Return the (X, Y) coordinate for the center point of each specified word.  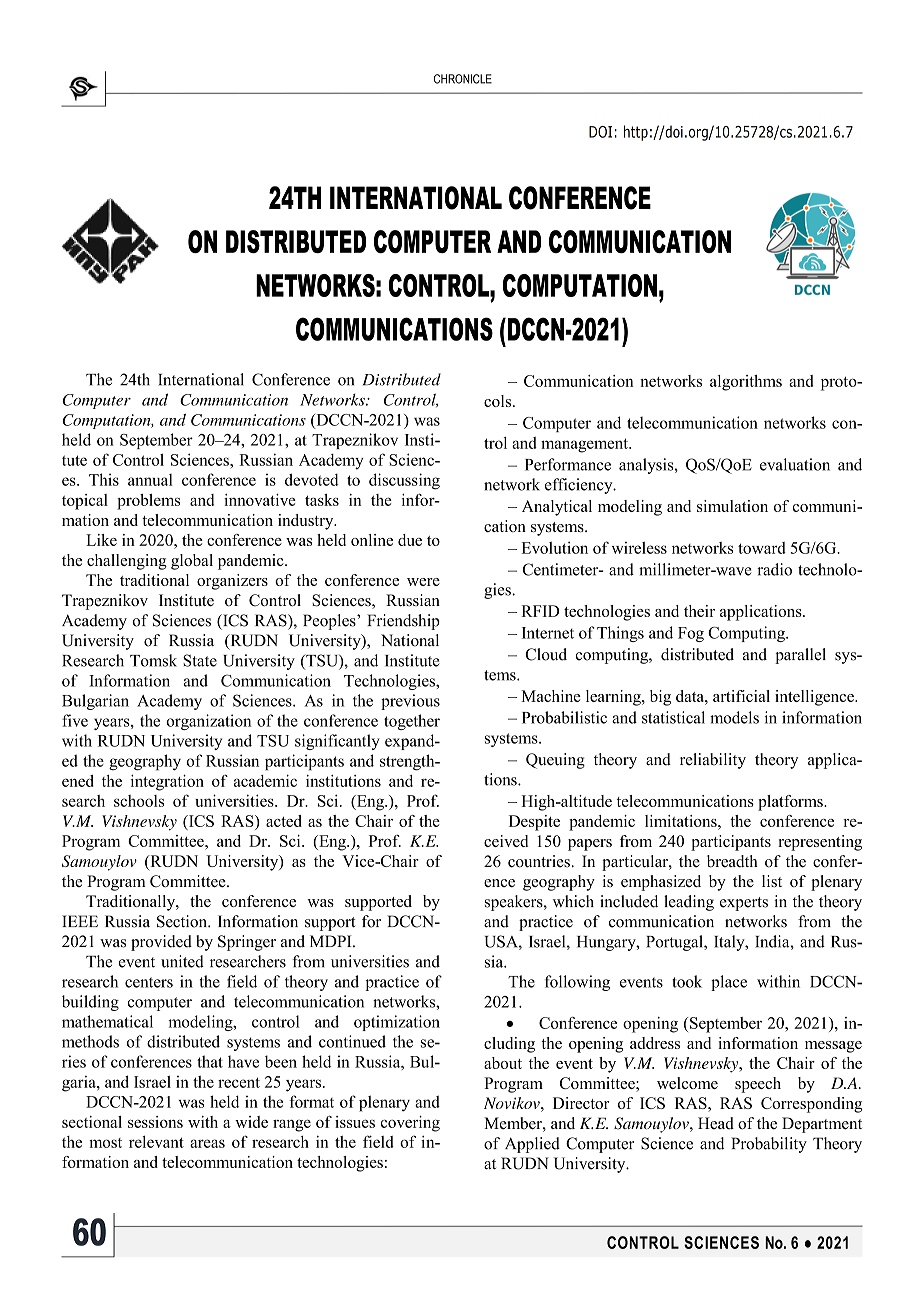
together (412, 722)
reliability (713, 761)
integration (167, 782)
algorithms (746, 383)
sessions (155, 1122)
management (585, 445)
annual (150, 480)
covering (410, 1124)
